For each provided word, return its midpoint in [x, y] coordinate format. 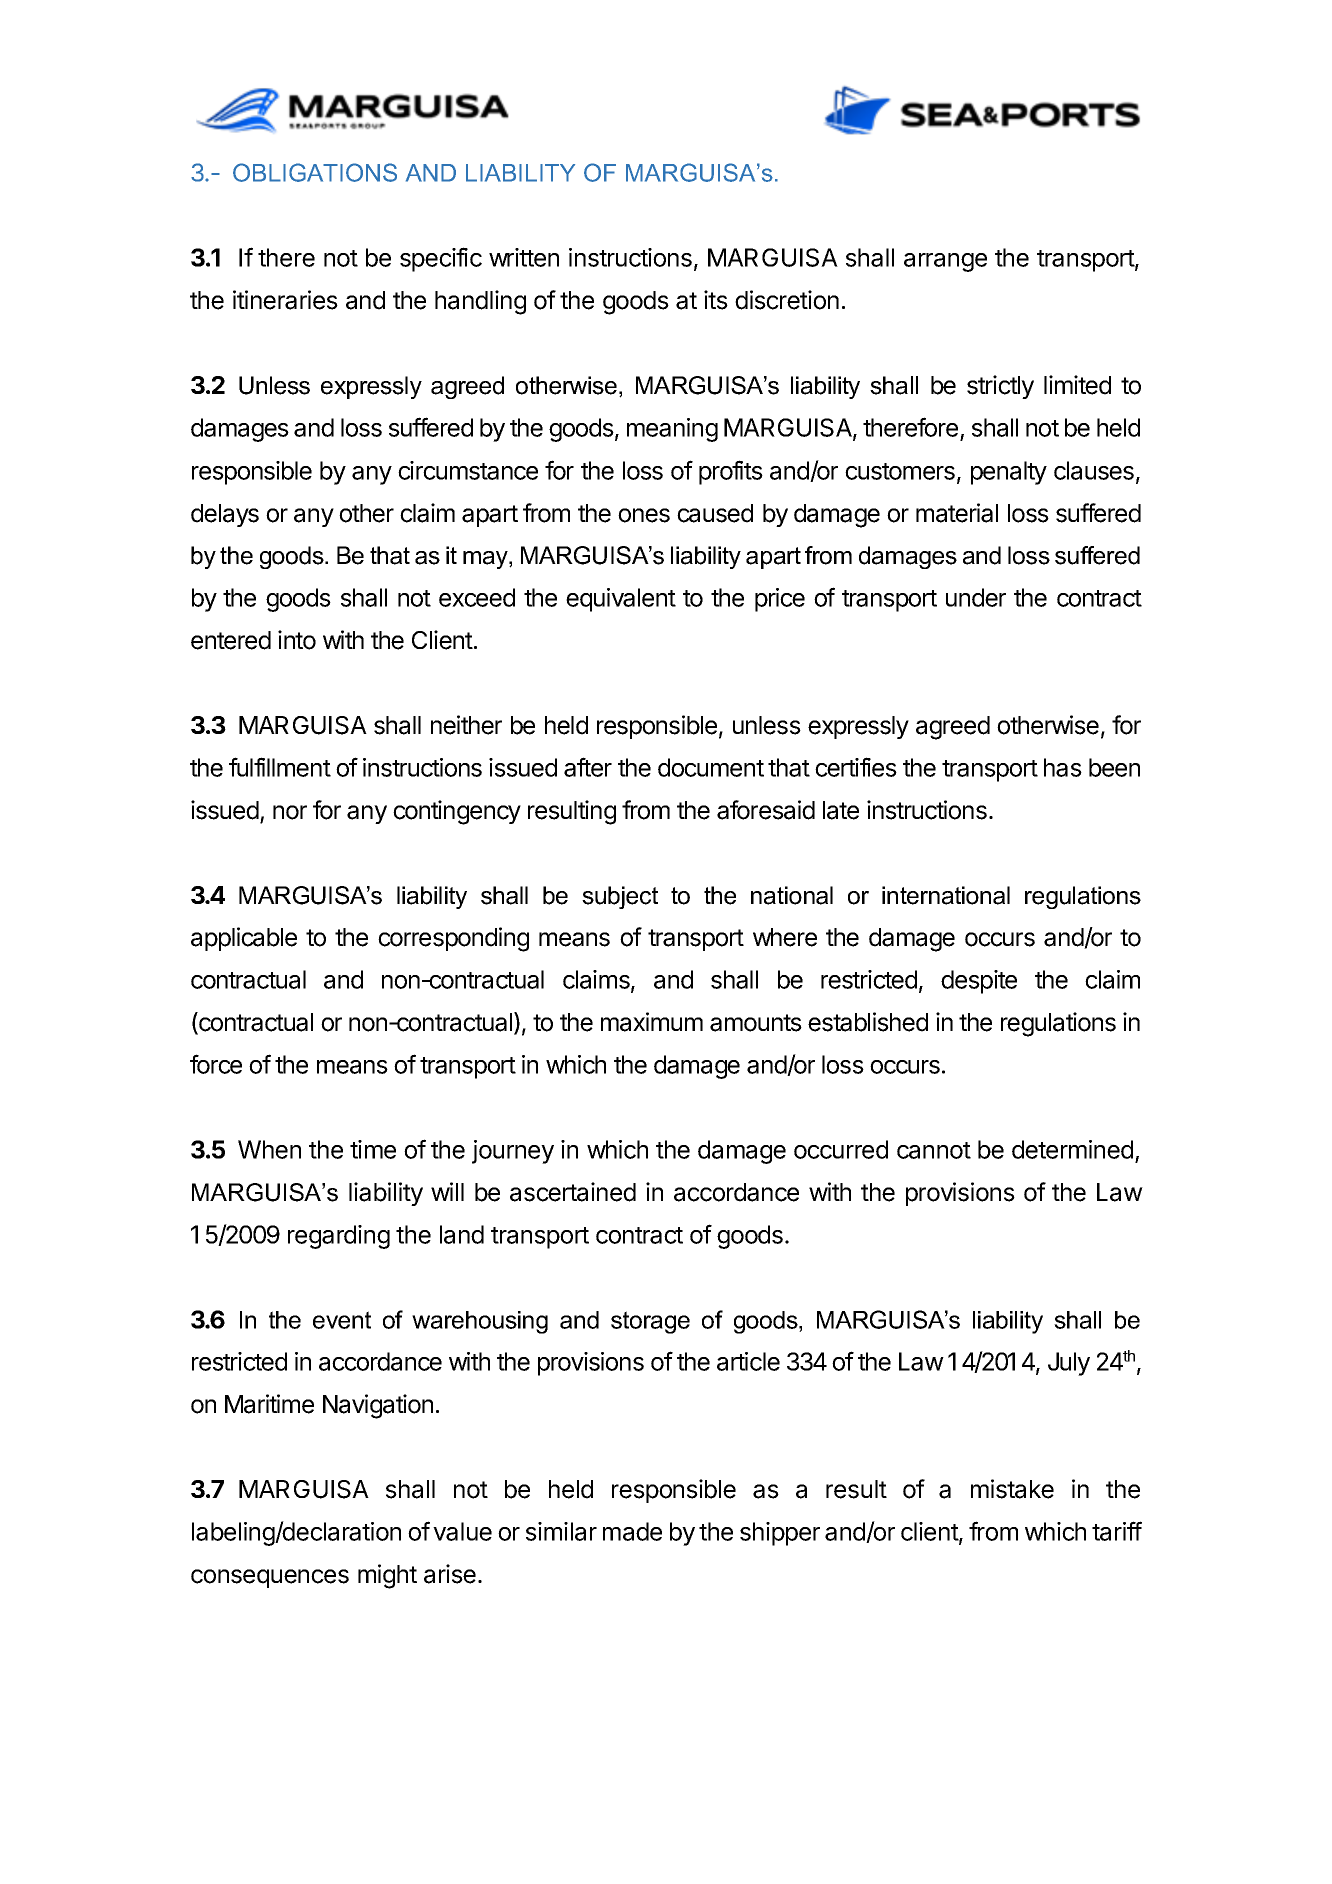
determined [1072, 1149]
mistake [1012, 1489]
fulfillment [280, 767]
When [269, 1149]
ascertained [573, 1192]
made [632, 1531]
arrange [945, 262]
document [711, 767]
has [1063, 767]
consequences [270, 1578]
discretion [787, 300]
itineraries [285, 300]
